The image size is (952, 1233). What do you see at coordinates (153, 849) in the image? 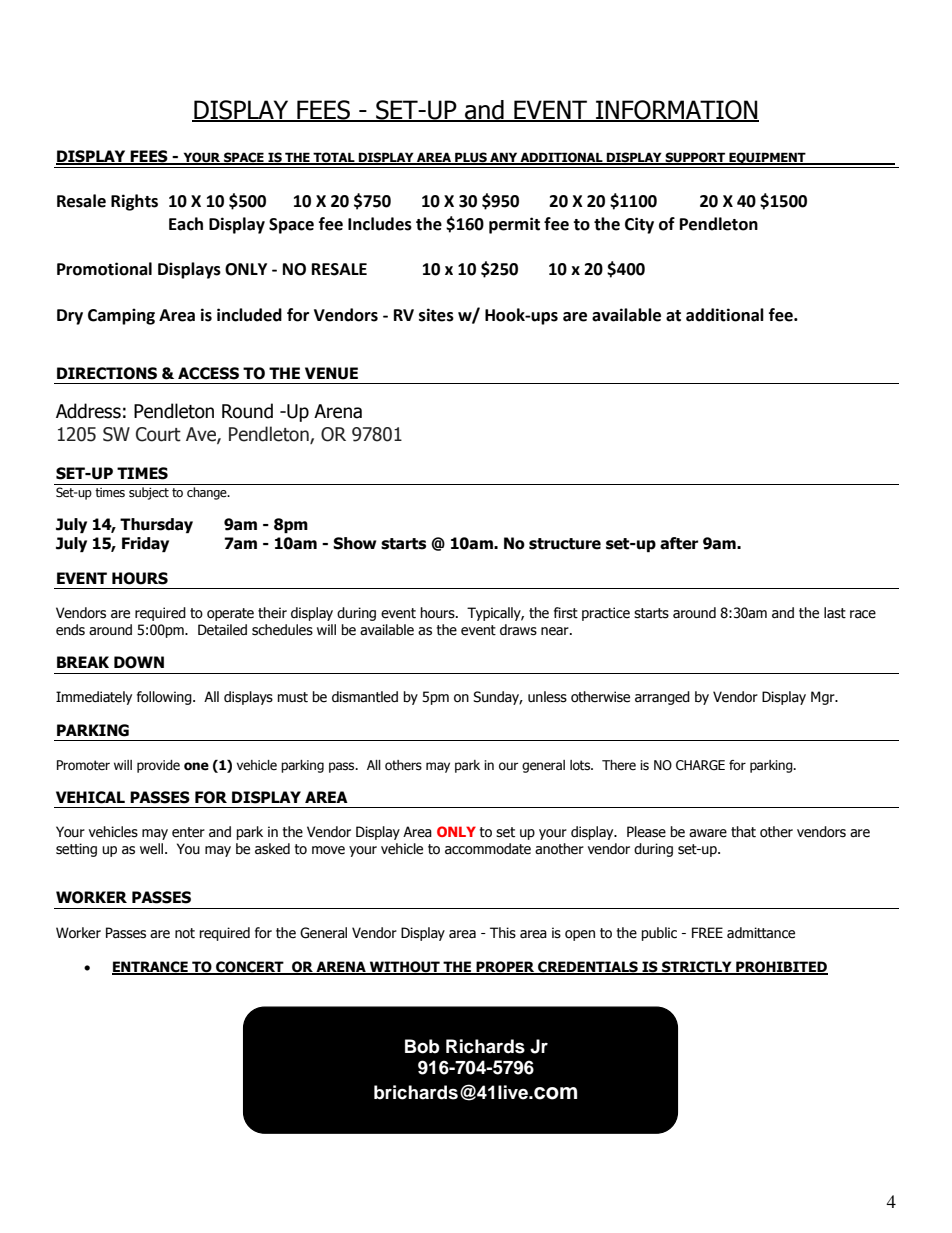
I see `well` at bounding box center [153, 849].
